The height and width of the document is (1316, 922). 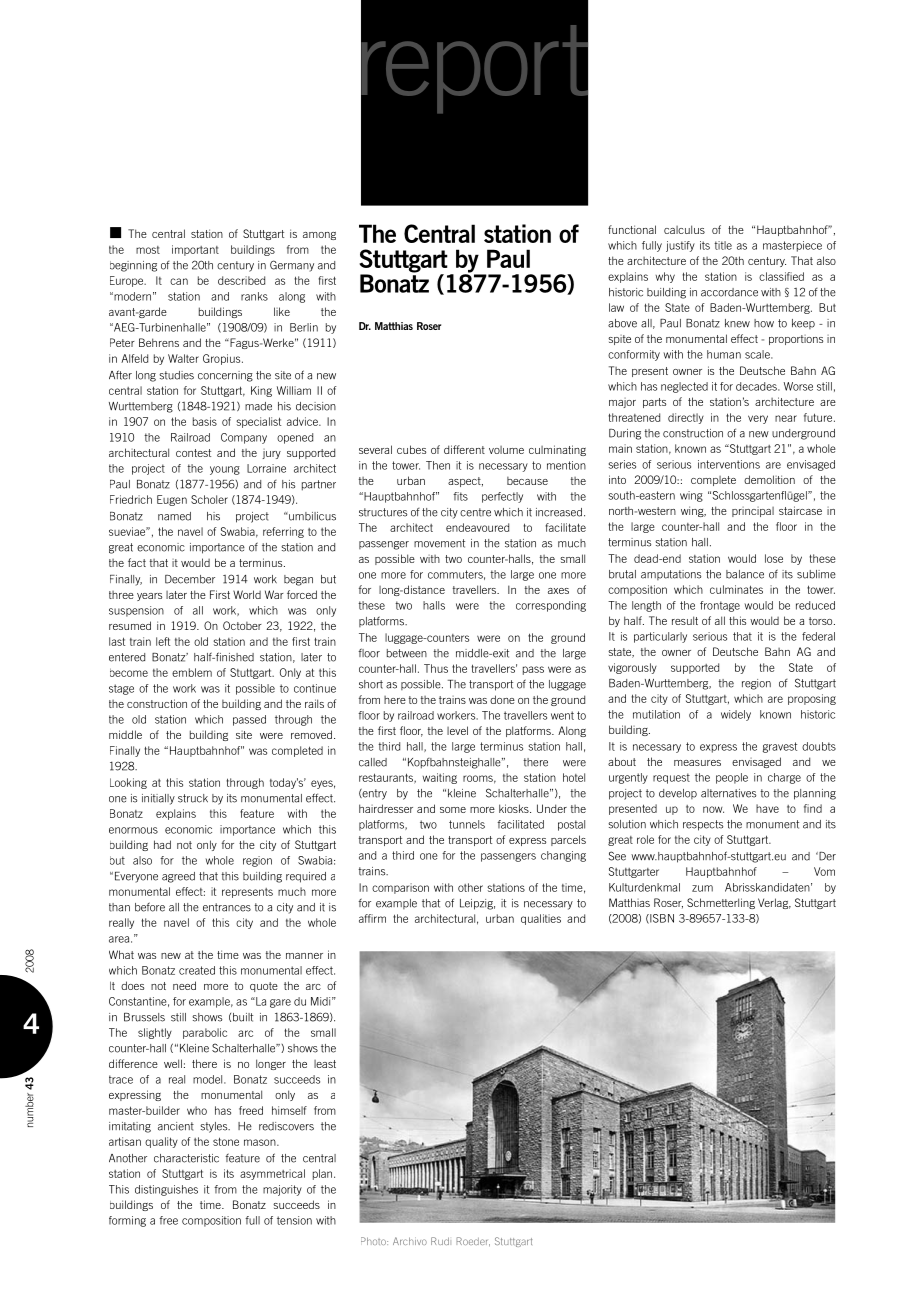 What do you see at coordinates (319, 236) in the document?
I see `among` at bounding box center [319, 236].
